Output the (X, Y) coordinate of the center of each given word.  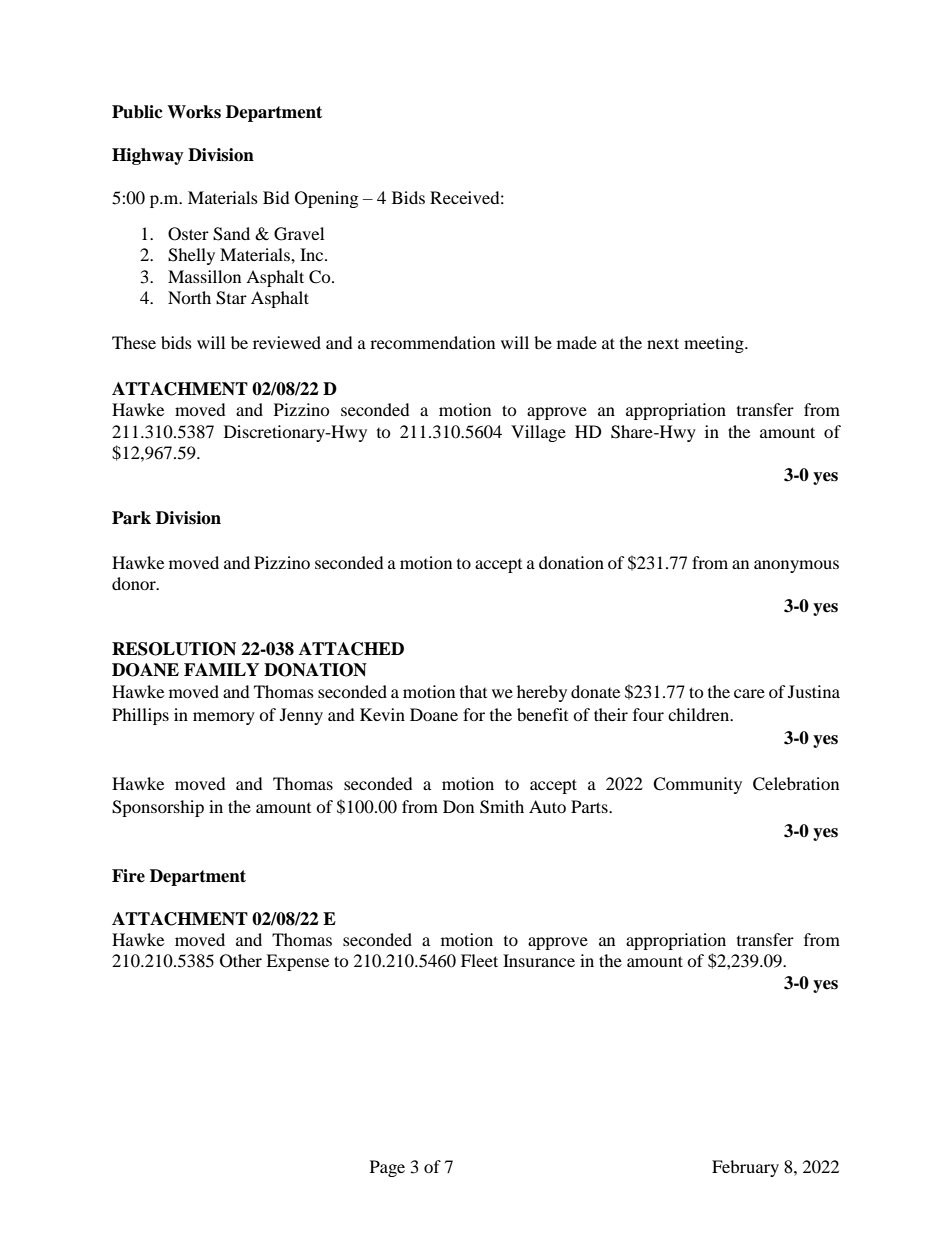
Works (194, 112)
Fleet (479, 960)
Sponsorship (158, 808)
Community (697, 785)
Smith (502, 807)
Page (387, 1168)
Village (538, 433)
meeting (715, 344)
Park (131, 518)
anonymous (796, 566)
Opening (326, 199)
